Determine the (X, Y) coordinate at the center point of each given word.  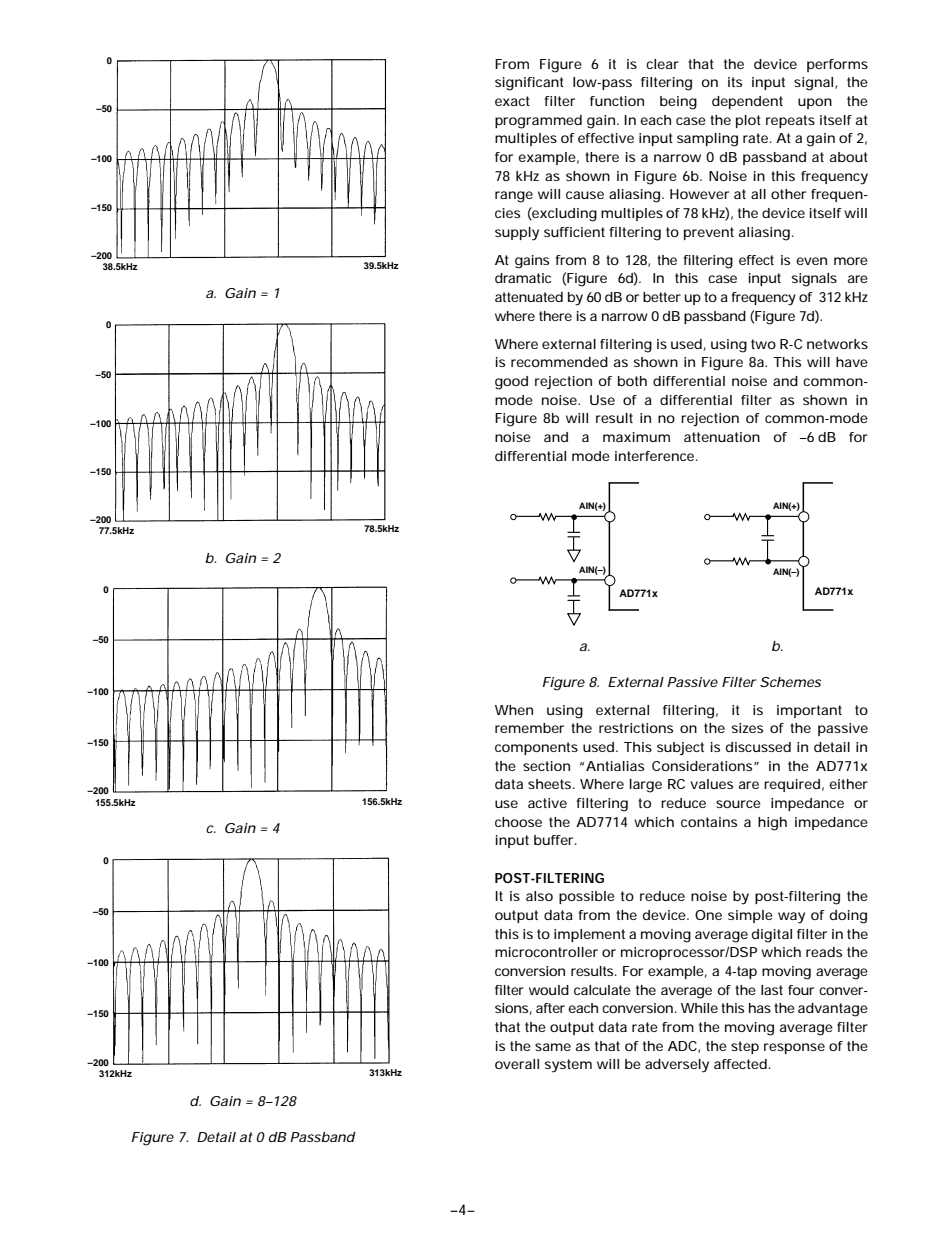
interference (656, 456)
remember (529, 728)
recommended (559, 362)
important (809, 711)
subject (680, 749)
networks (837, 344)
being (678, 103)
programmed (538, 122)
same (553, 1047)
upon (815, 103)
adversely (677, 1066)
